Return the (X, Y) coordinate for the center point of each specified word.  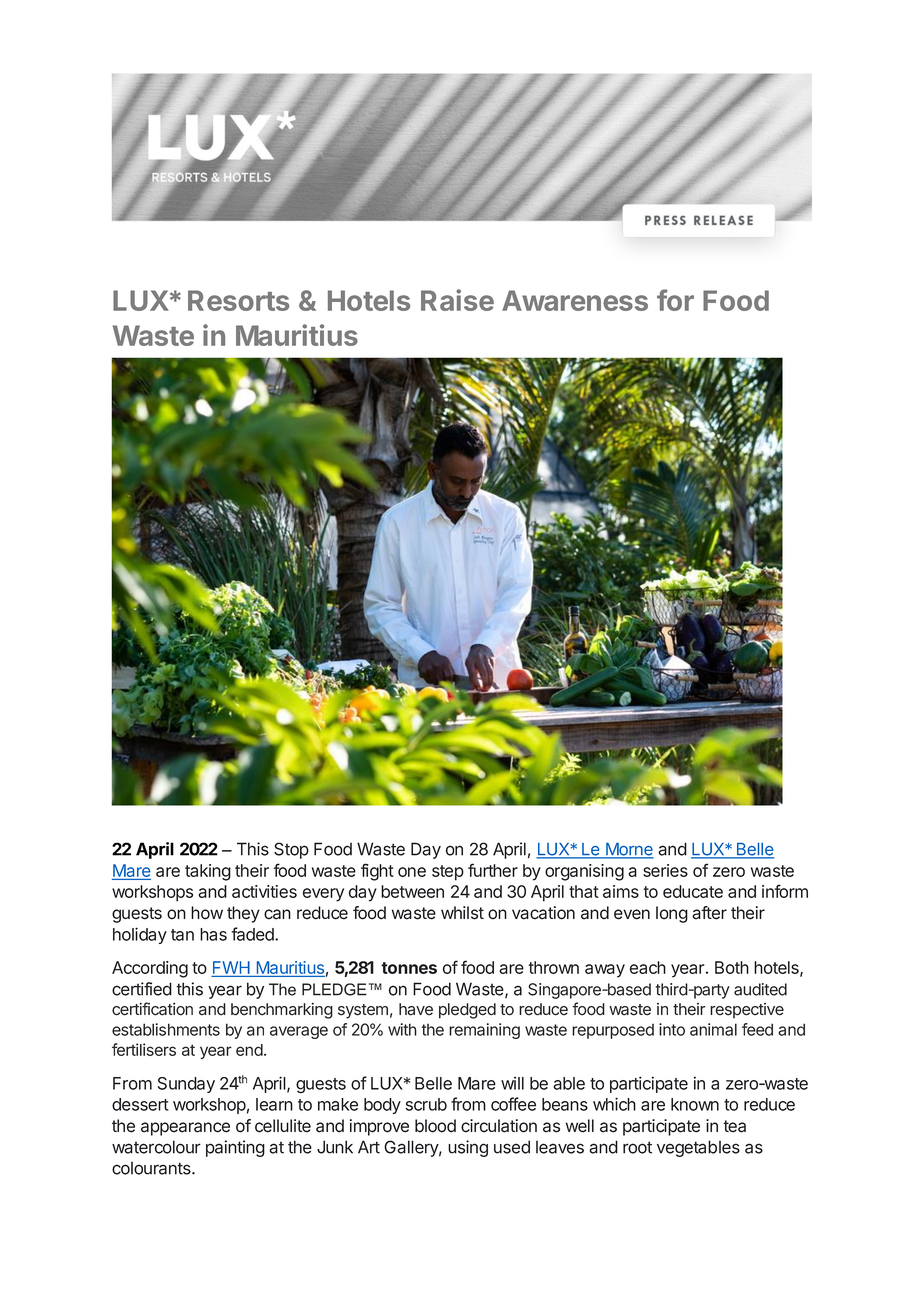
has (213, 934)
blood (435, 1126)
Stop (291, 850)
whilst (462, 913)
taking (208, 872)
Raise (457, 300)
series (665, 870)
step (448, 873)
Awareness (575, 300)
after (709, 913)
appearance (185, 1129)
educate (693, 891)
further (493, 870)
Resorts (238, 300)
